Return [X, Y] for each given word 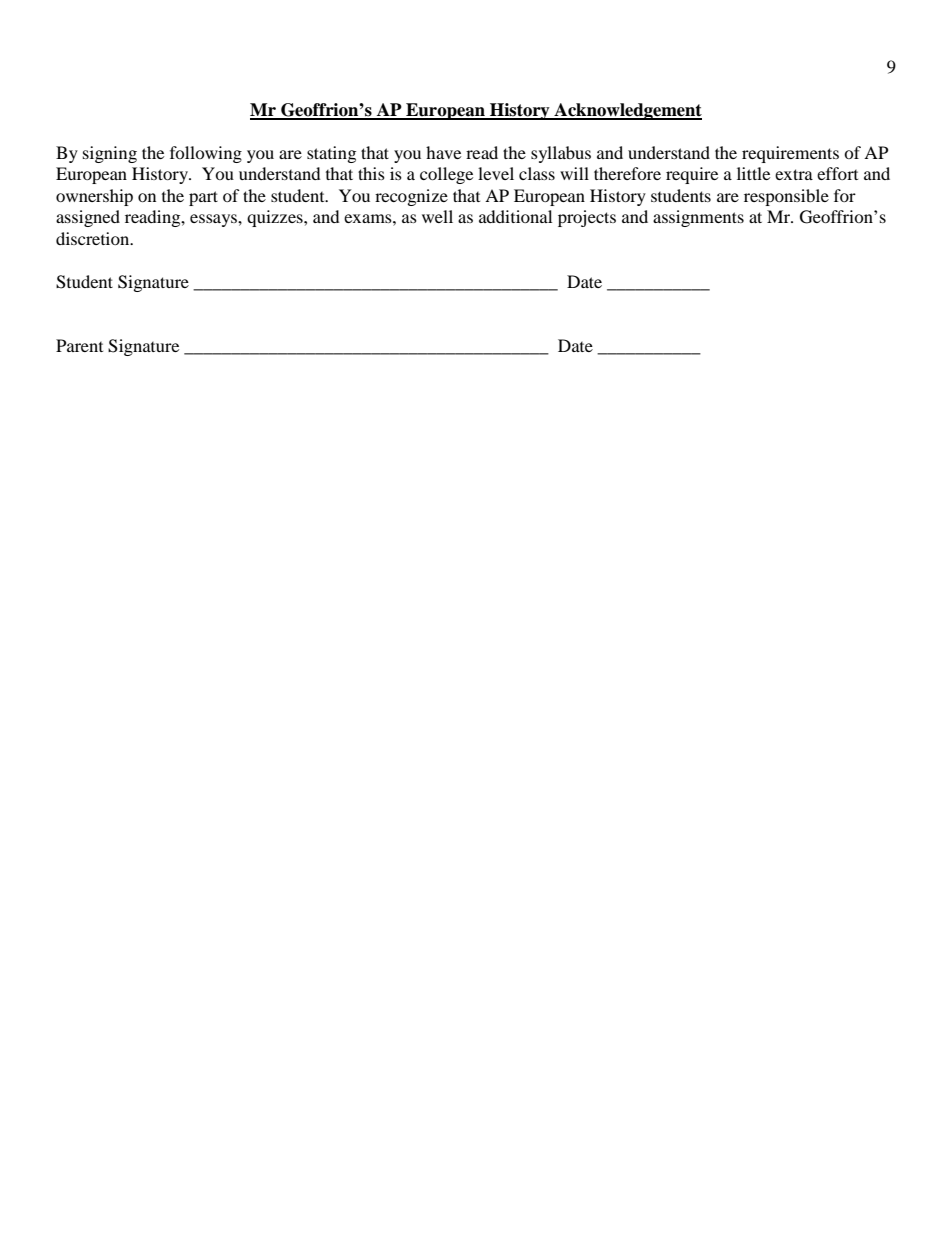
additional [515, 216]
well [437, 216]
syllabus [561, 154]
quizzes [276, 218]
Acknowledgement [627, 111]
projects [587, 218]
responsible [786, 197]
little [753, 173]
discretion [94, 238]
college [446, 175]
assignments [698, 218]
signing [110, 154]
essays [214, 220]
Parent [79, 345]
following [206, 154]
